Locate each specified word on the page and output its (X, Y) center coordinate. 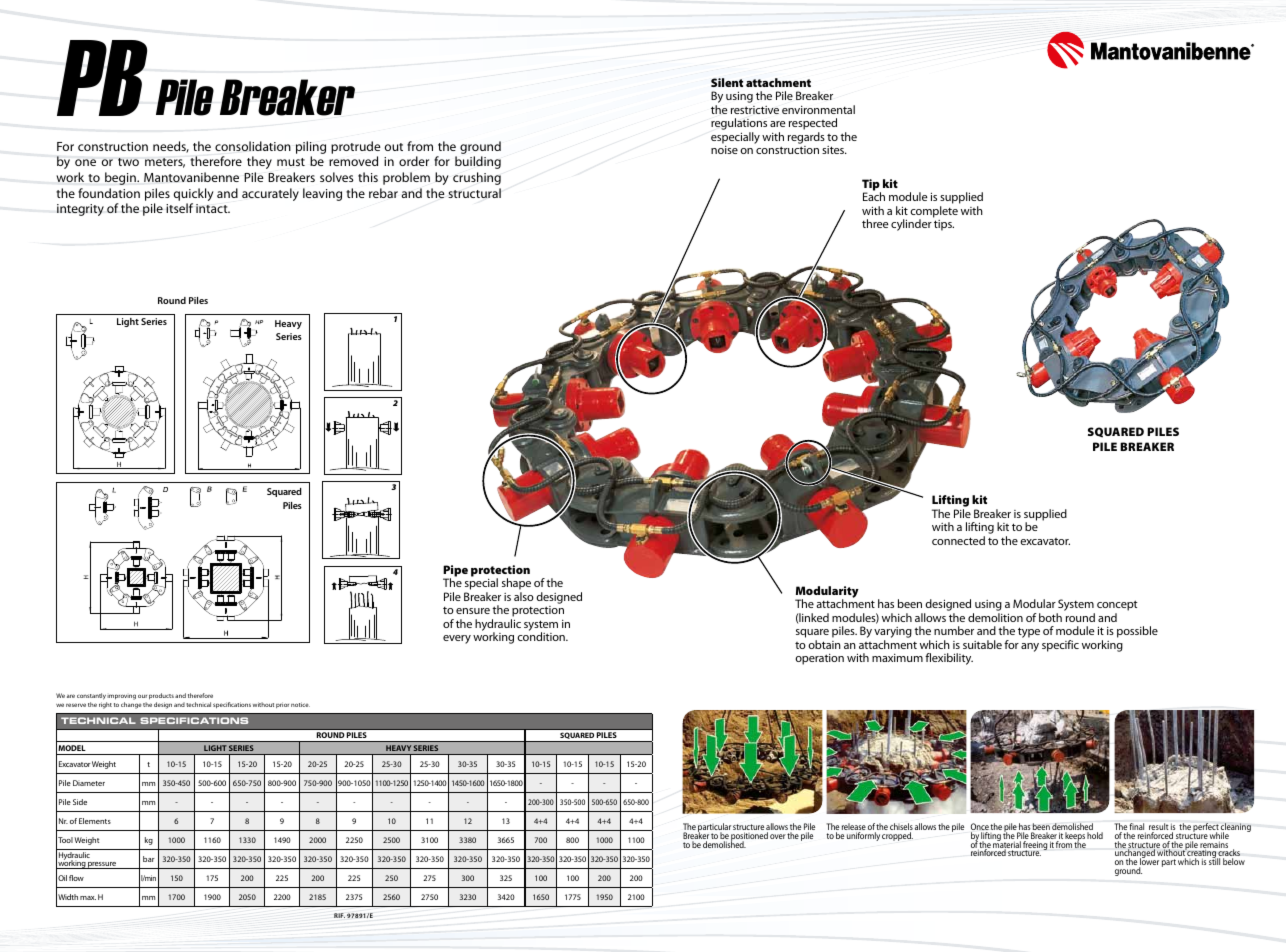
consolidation (253, 146)
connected (958, 540)
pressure (102, 865)
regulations (739, 125)
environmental (818, 109)
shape (516, 585)
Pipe (455, 572)
